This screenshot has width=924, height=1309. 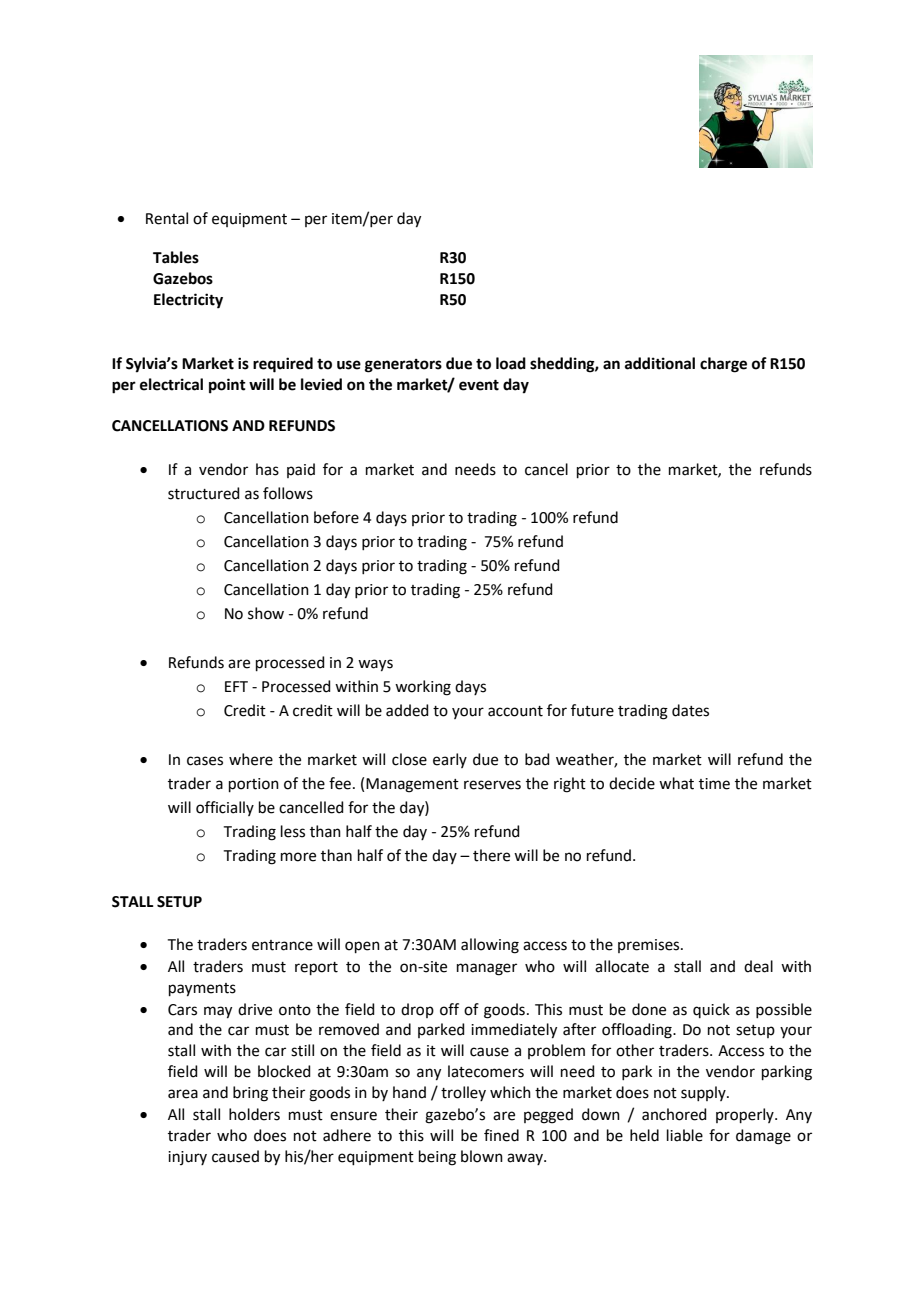 What do you see at coordinates (403, 366) in the screenshot?
I see `generators` at bounding box center [403, 366].
